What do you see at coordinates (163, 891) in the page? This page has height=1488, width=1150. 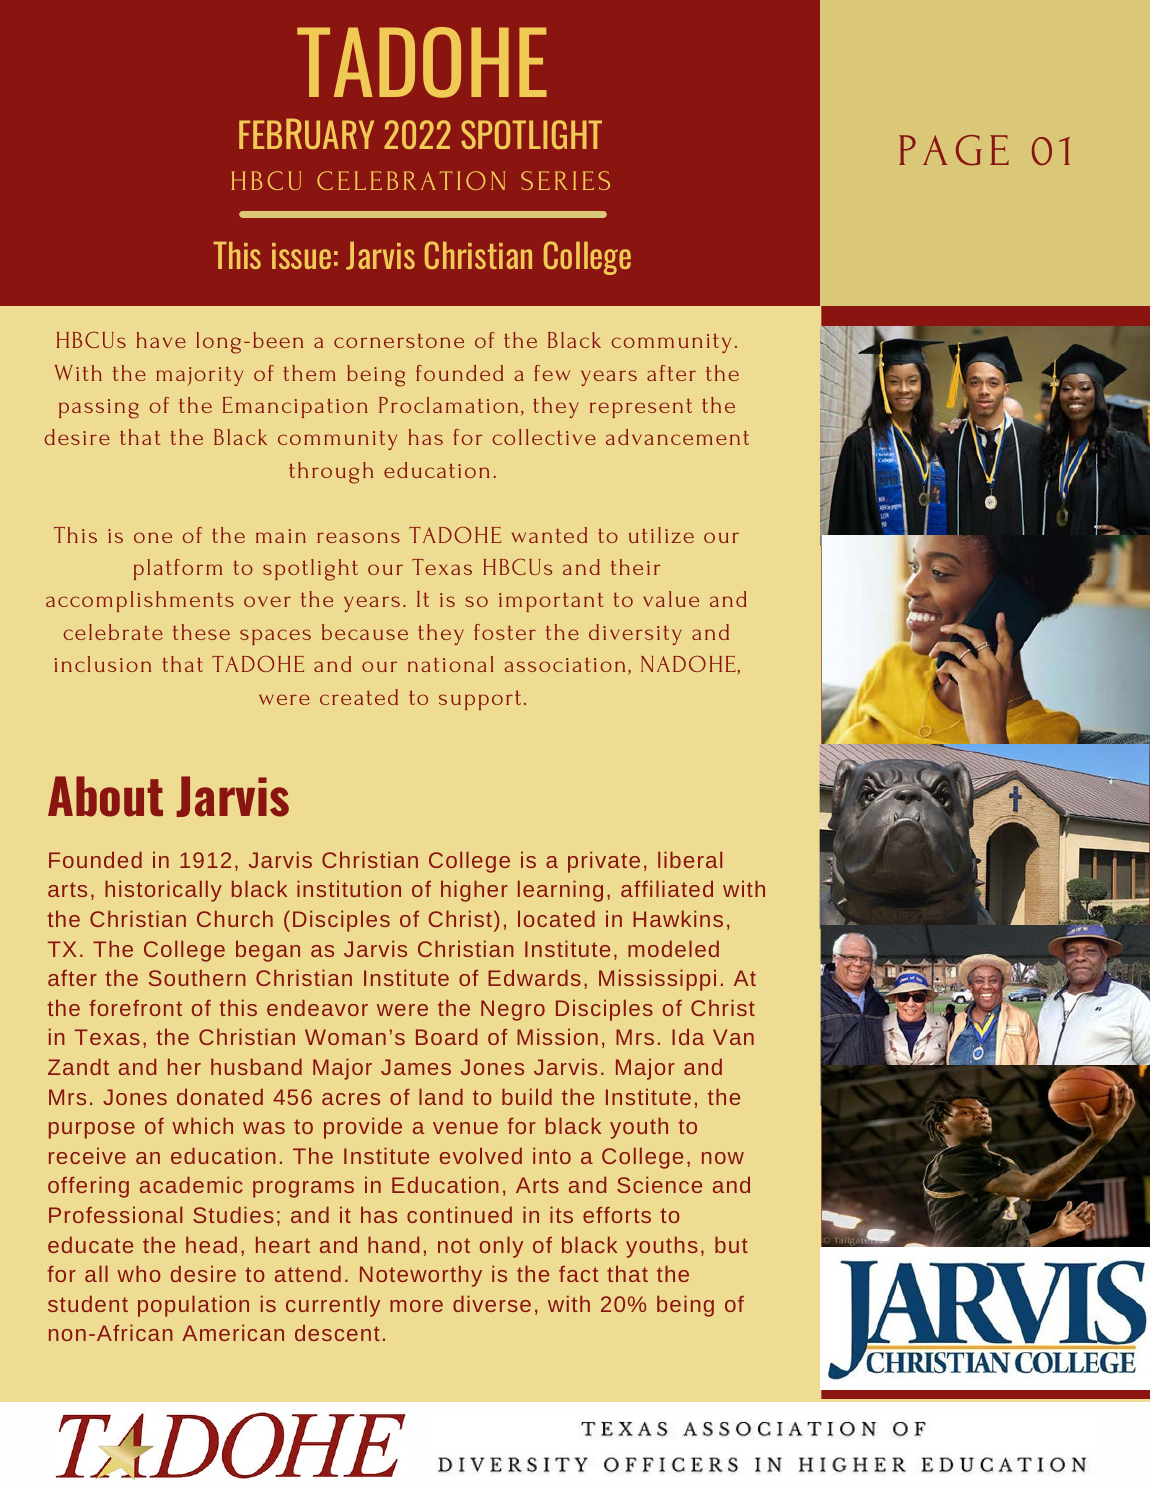 I see `historically` at bounding box center [163, 891].
